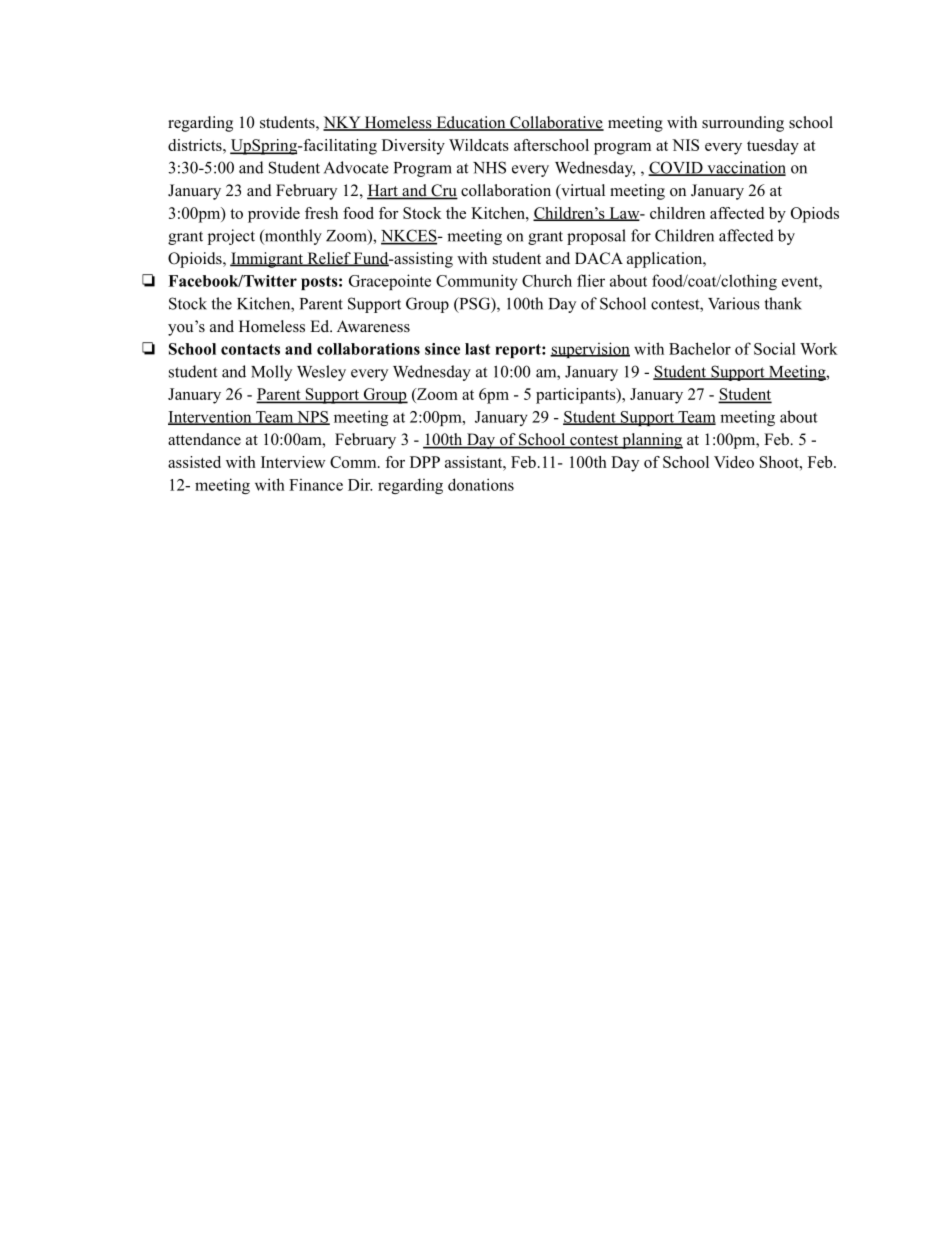  I want to click on Church, so click(547, 280).
